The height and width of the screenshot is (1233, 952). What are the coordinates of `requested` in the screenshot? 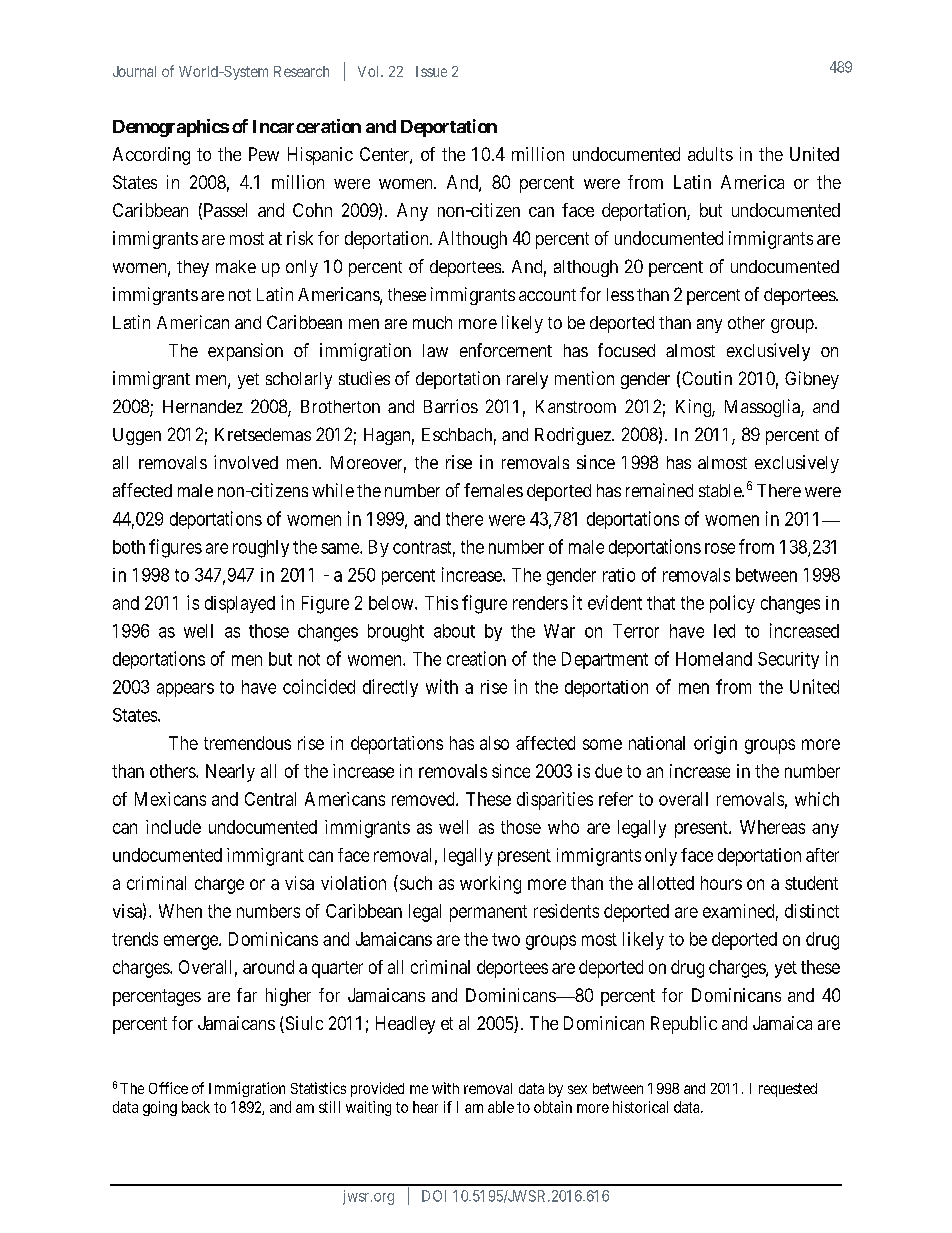 It's located at (788, 1090).
